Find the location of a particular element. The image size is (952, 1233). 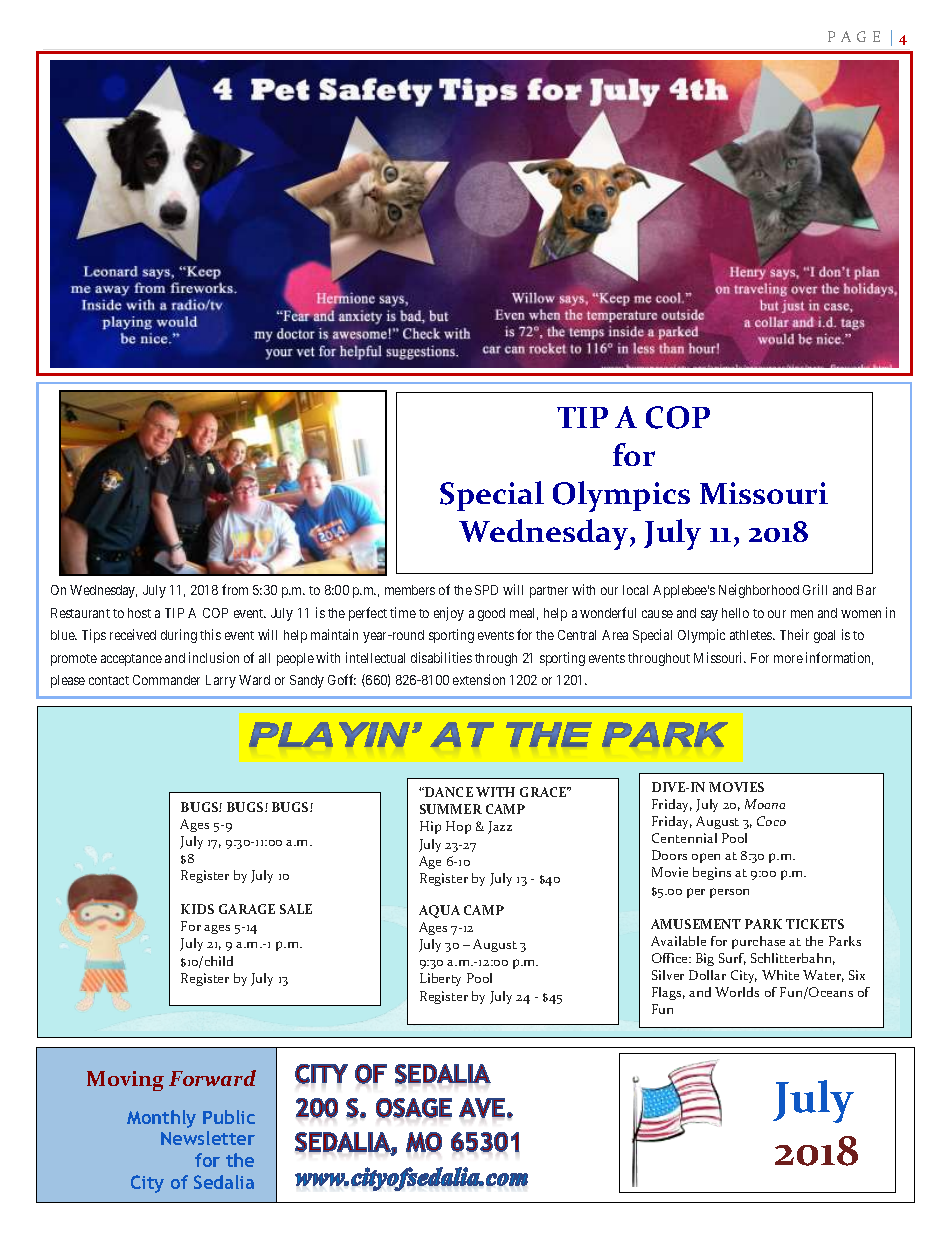

Monthly is located at coordinates (161, 1119).
